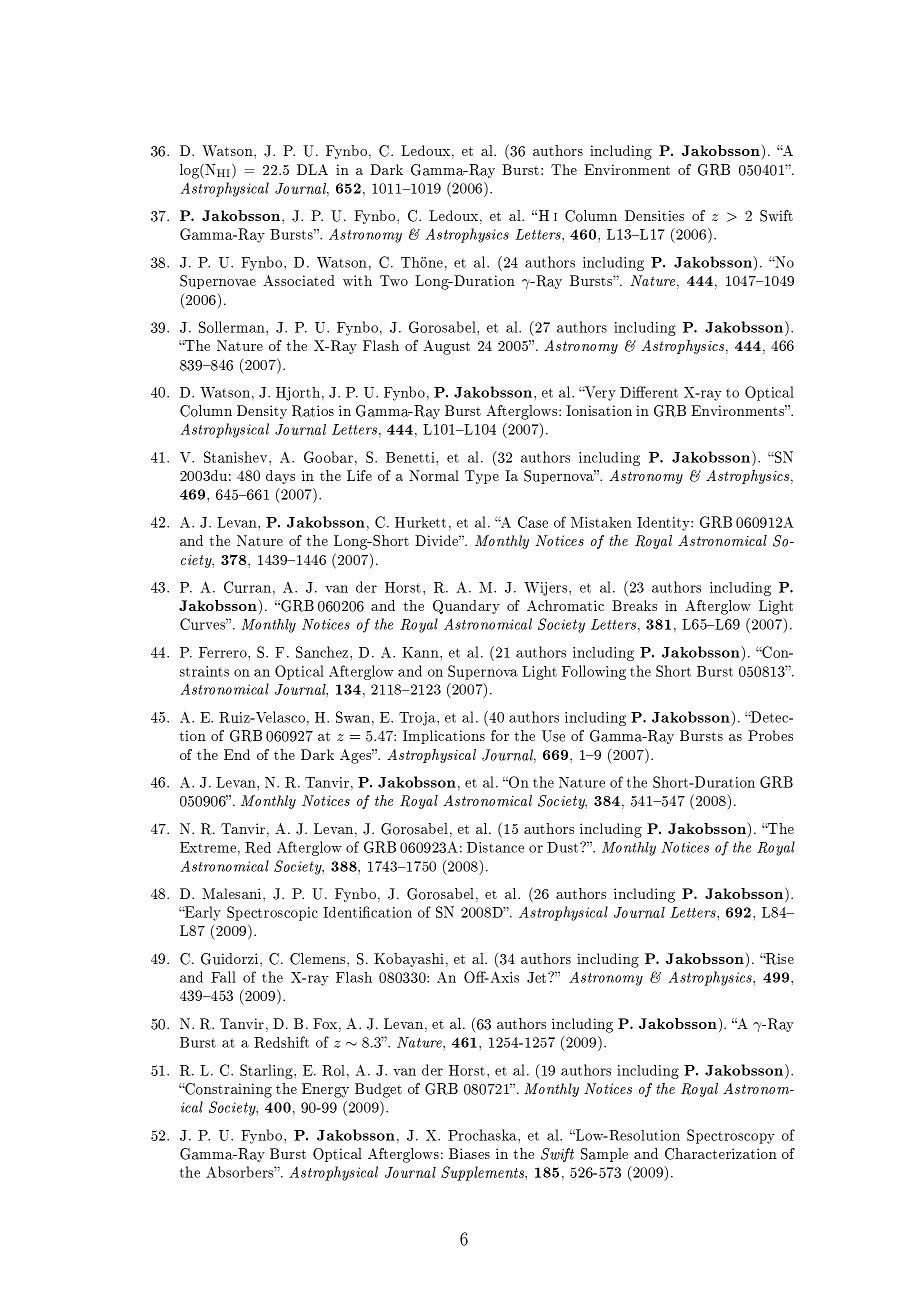  I want to click on August, so click(446, 347).
